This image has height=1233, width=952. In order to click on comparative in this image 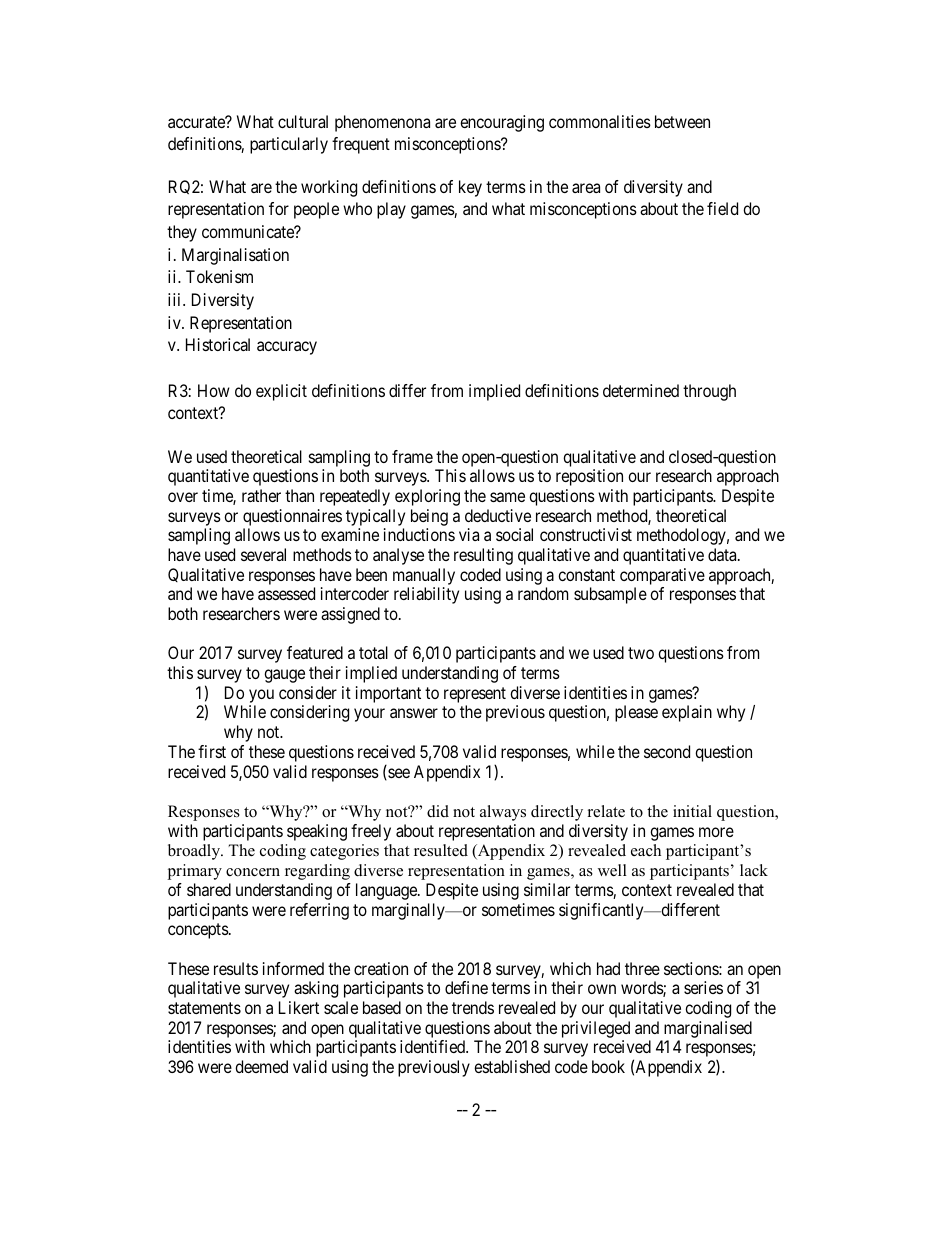, I will do `click(662, 576)`.
